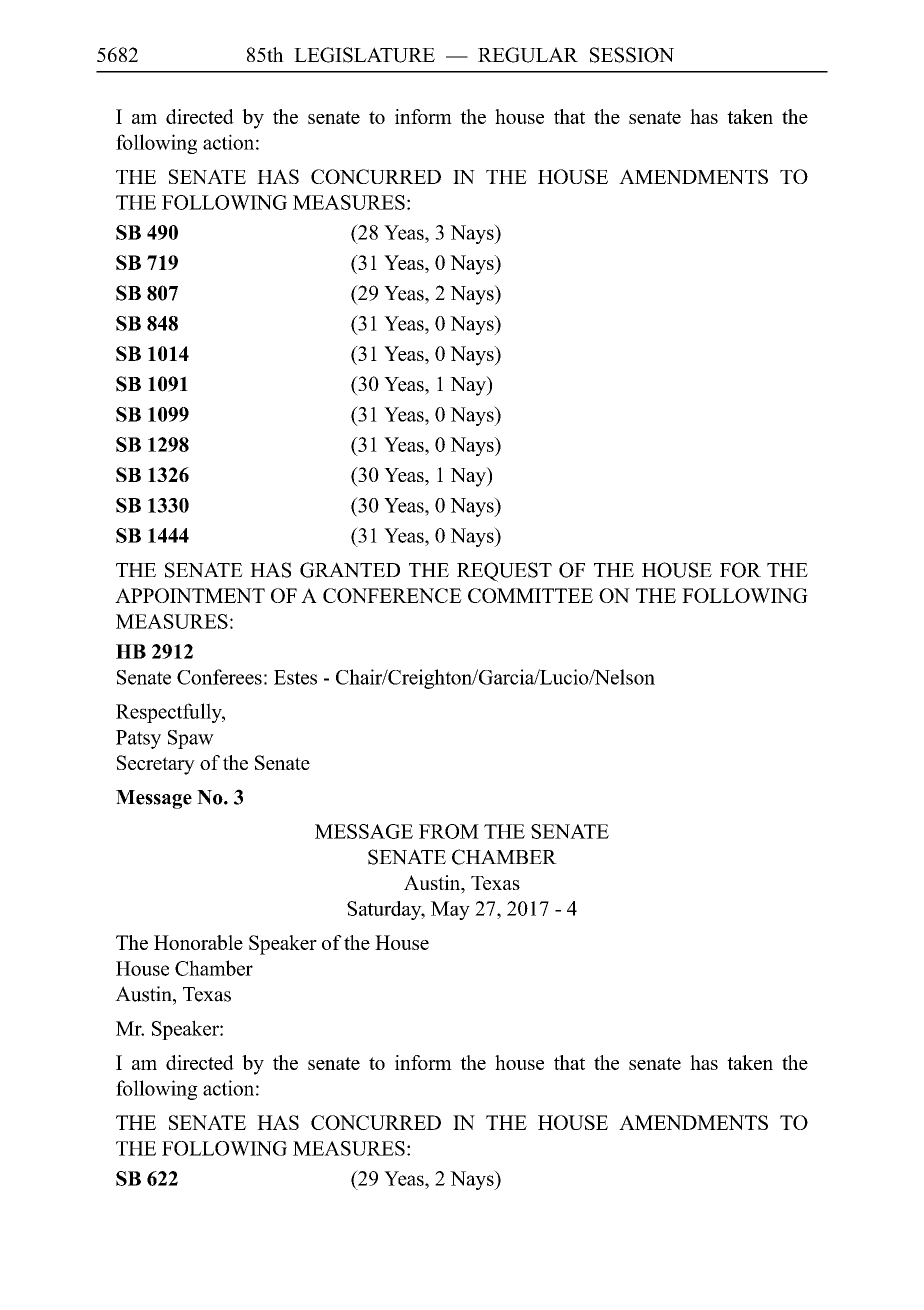  Describe the element at coordinates (198, 942) in the screenshot. I see `Honorable` at that location.
